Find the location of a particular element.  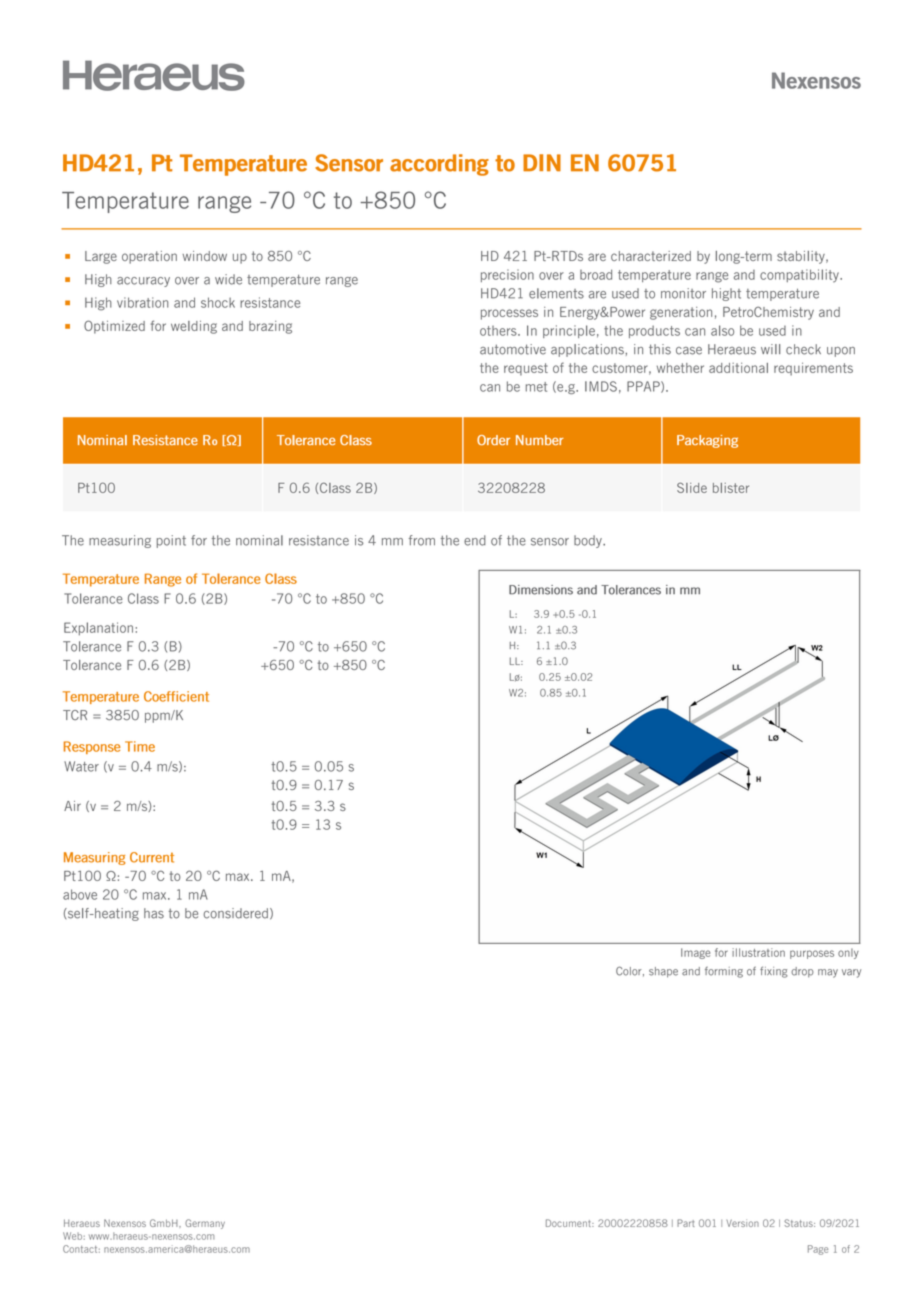

considered is located at coordinates (235, 913).
